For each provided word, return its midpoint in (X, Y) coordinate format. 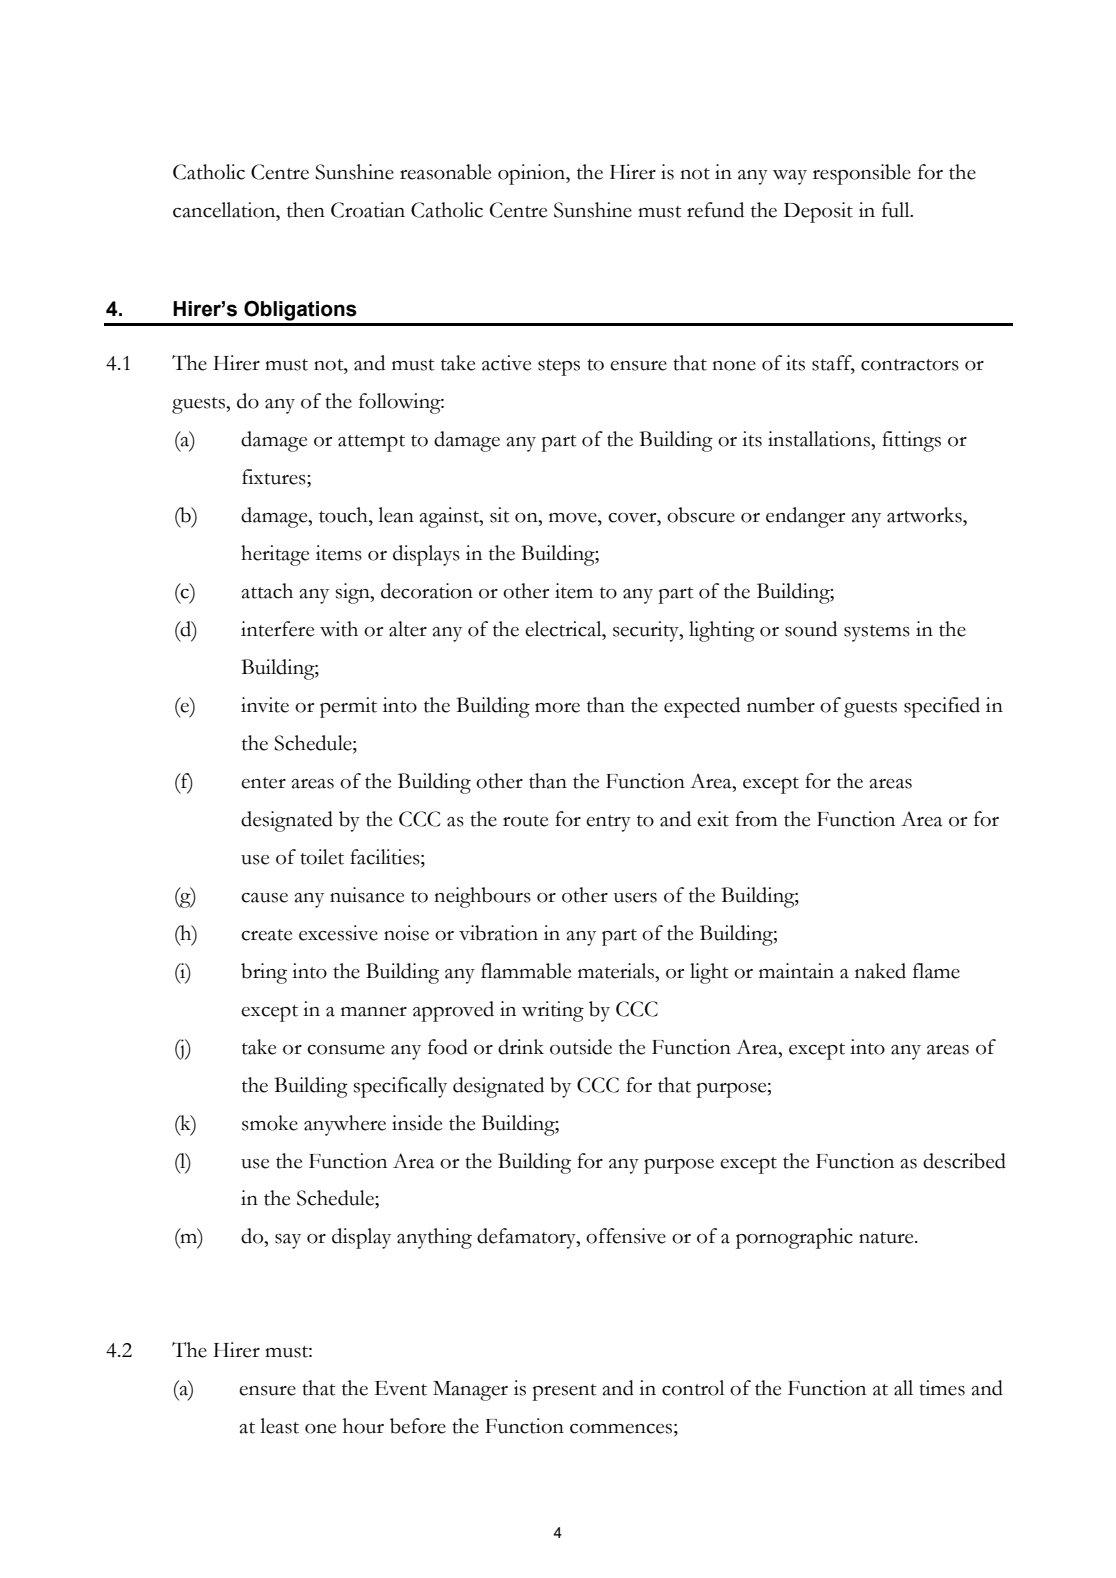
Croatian (368, 210)
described (964, 1161)
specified (942, 707)
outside (581, 1047)
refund (715, 210)
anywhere (345, 1125)
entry (608, 823)
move (574, 518)
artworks (925, 515)
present (564, 1392)
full (897, 210)
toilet (322, 857)
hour (363, 1426)
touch (344, 515)
